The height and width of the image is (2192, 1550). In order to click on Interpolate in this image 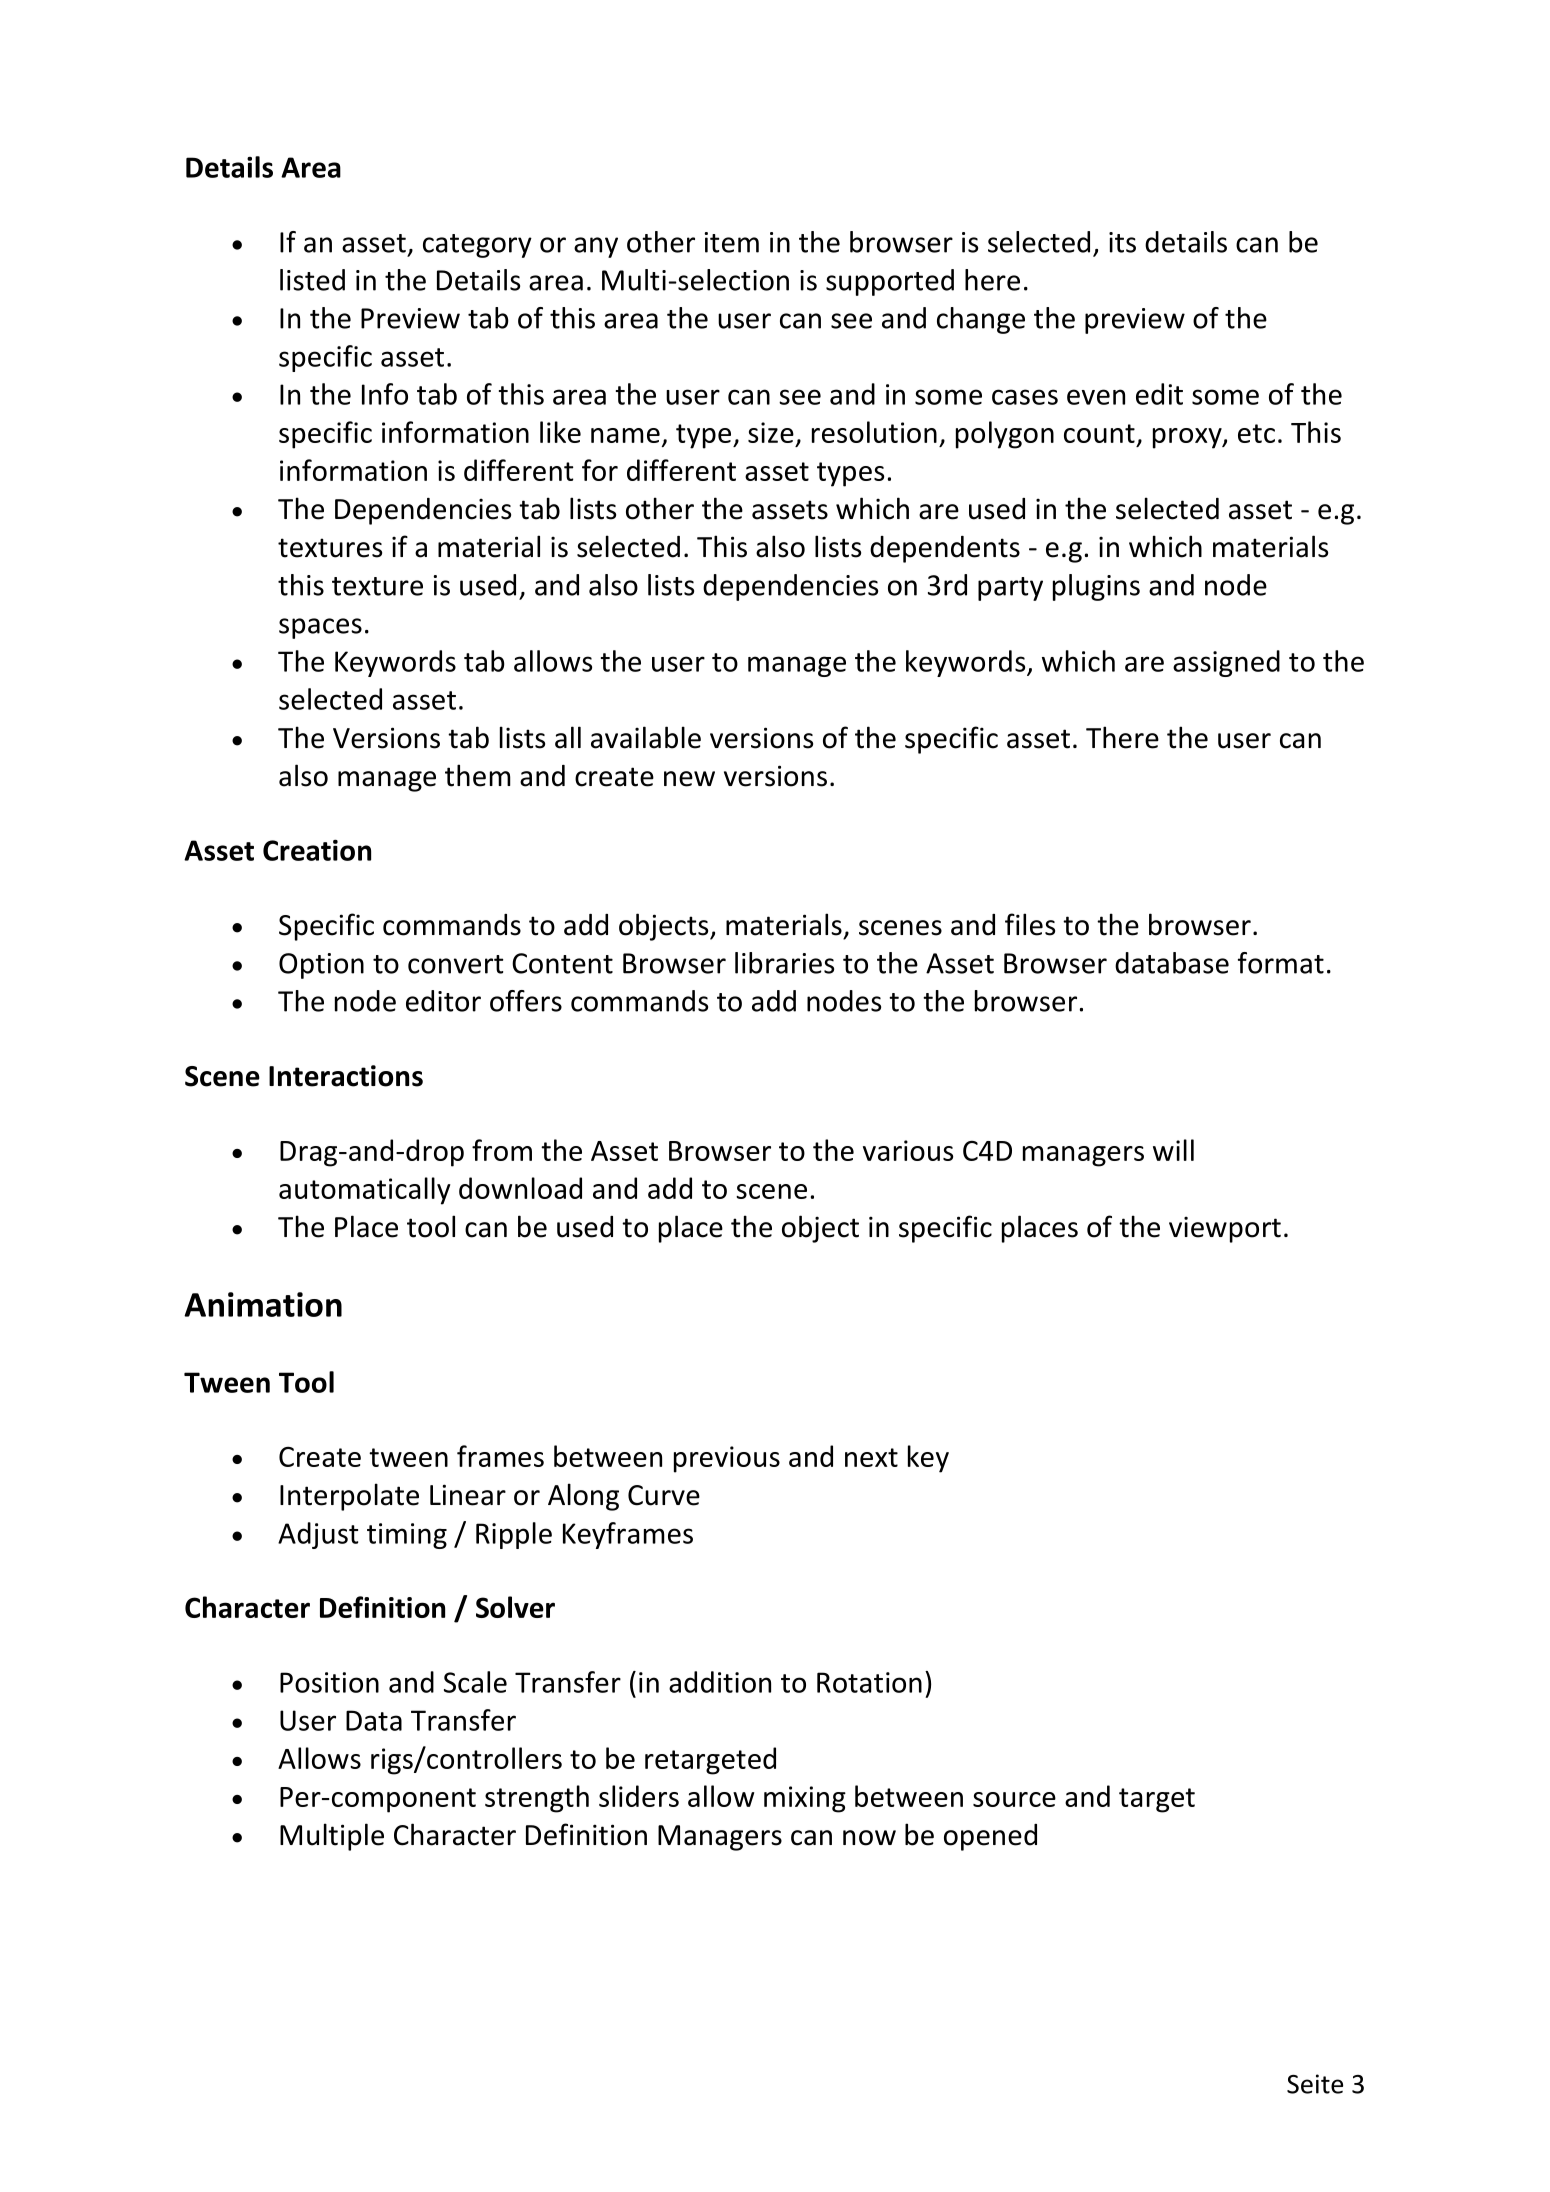, I will do `click(349, 1497)`.
